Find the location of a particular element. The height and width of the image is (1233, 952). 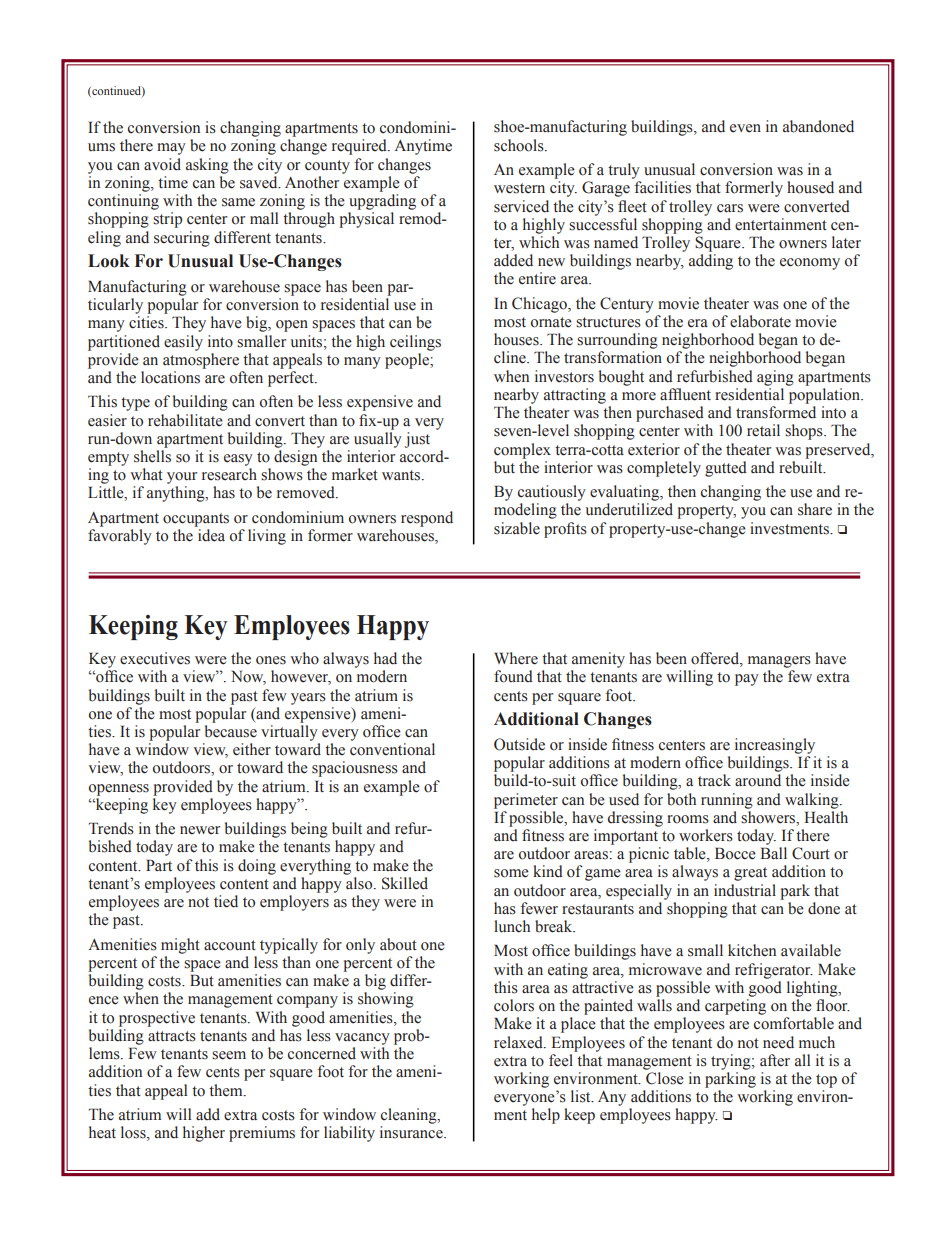

them is located at coordinates (227, 1090).
